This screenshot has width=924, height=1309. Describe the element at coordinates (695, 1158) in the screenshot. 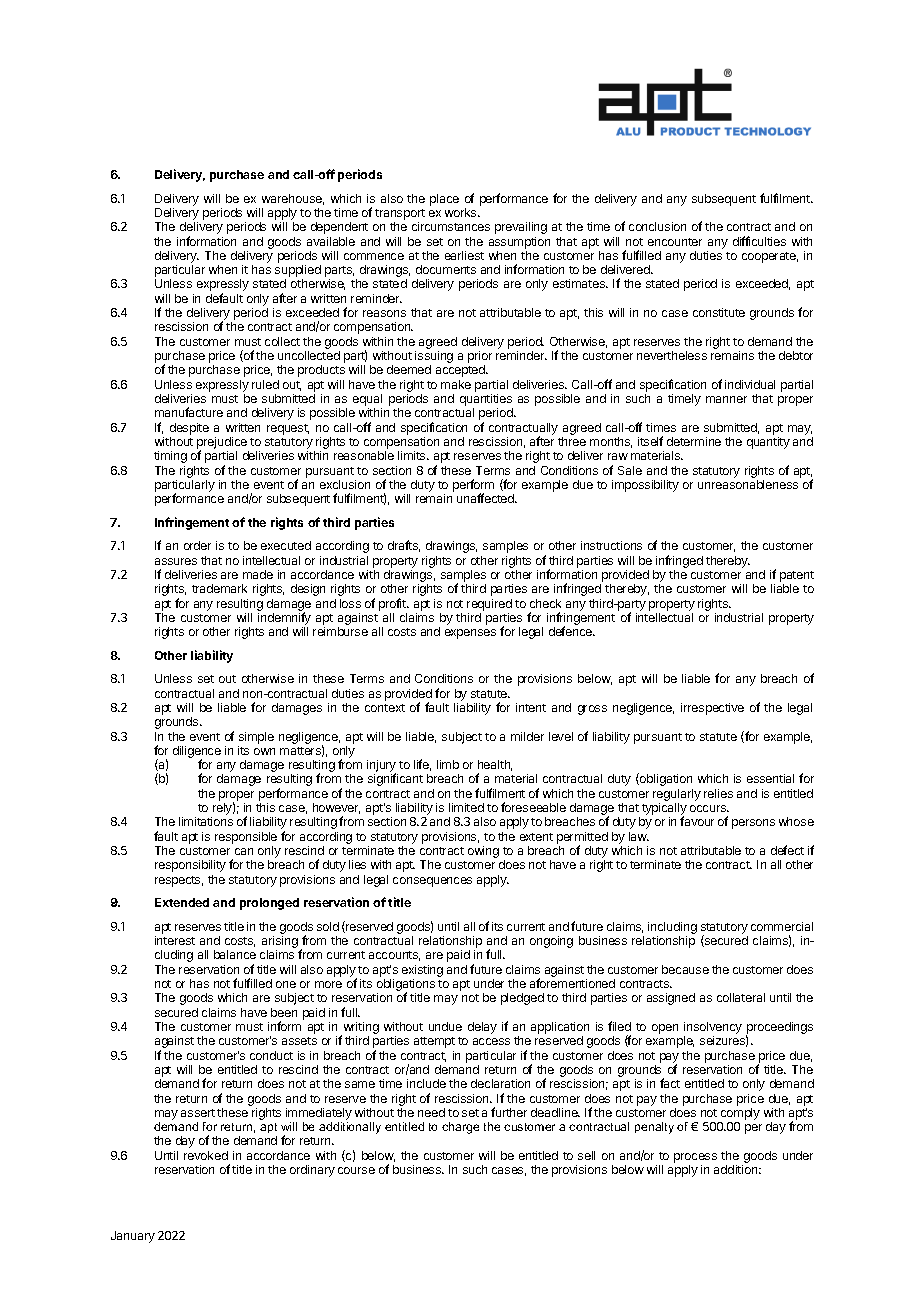

I see `process` at that location.
